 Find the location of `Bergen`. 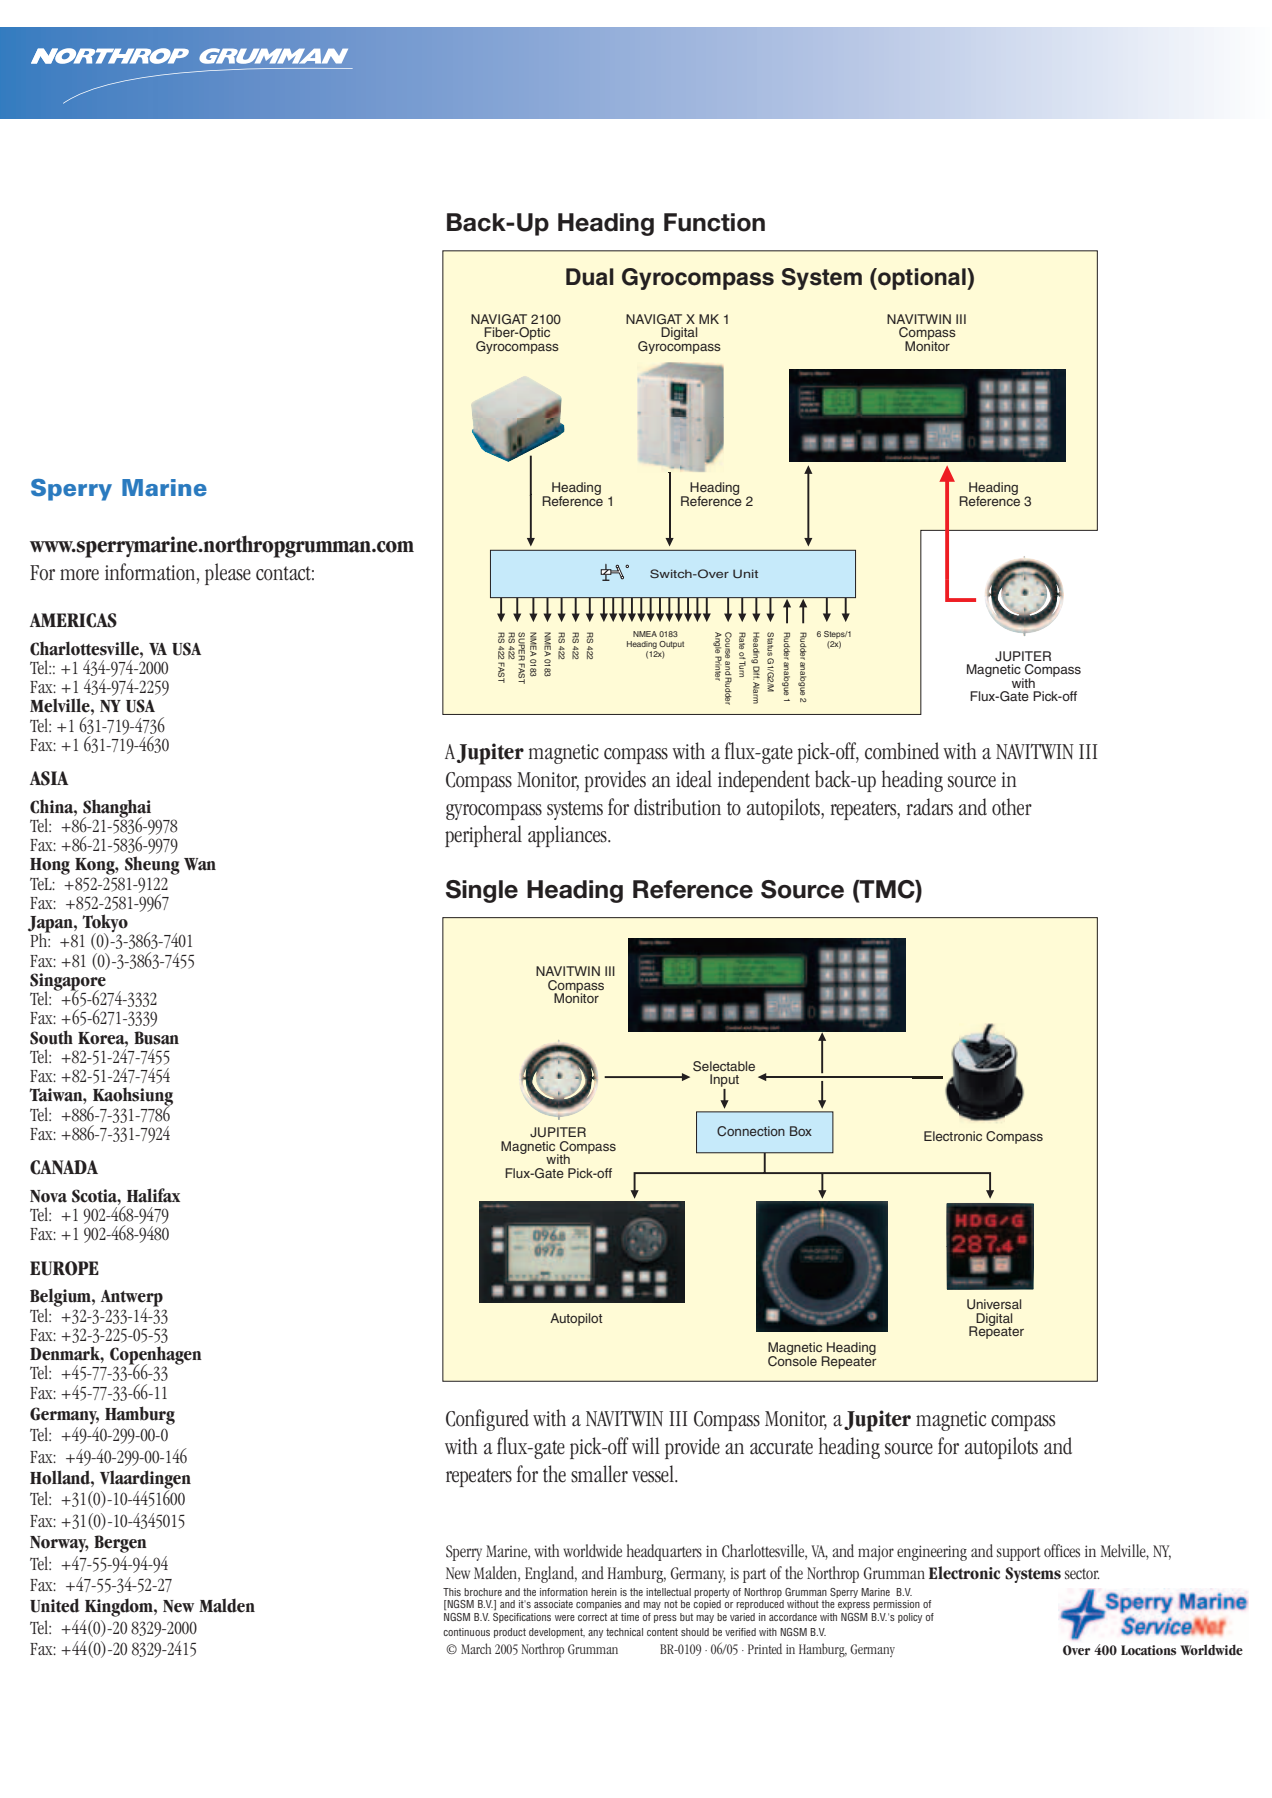

Bergen is located at coordinates (120, 1544).
